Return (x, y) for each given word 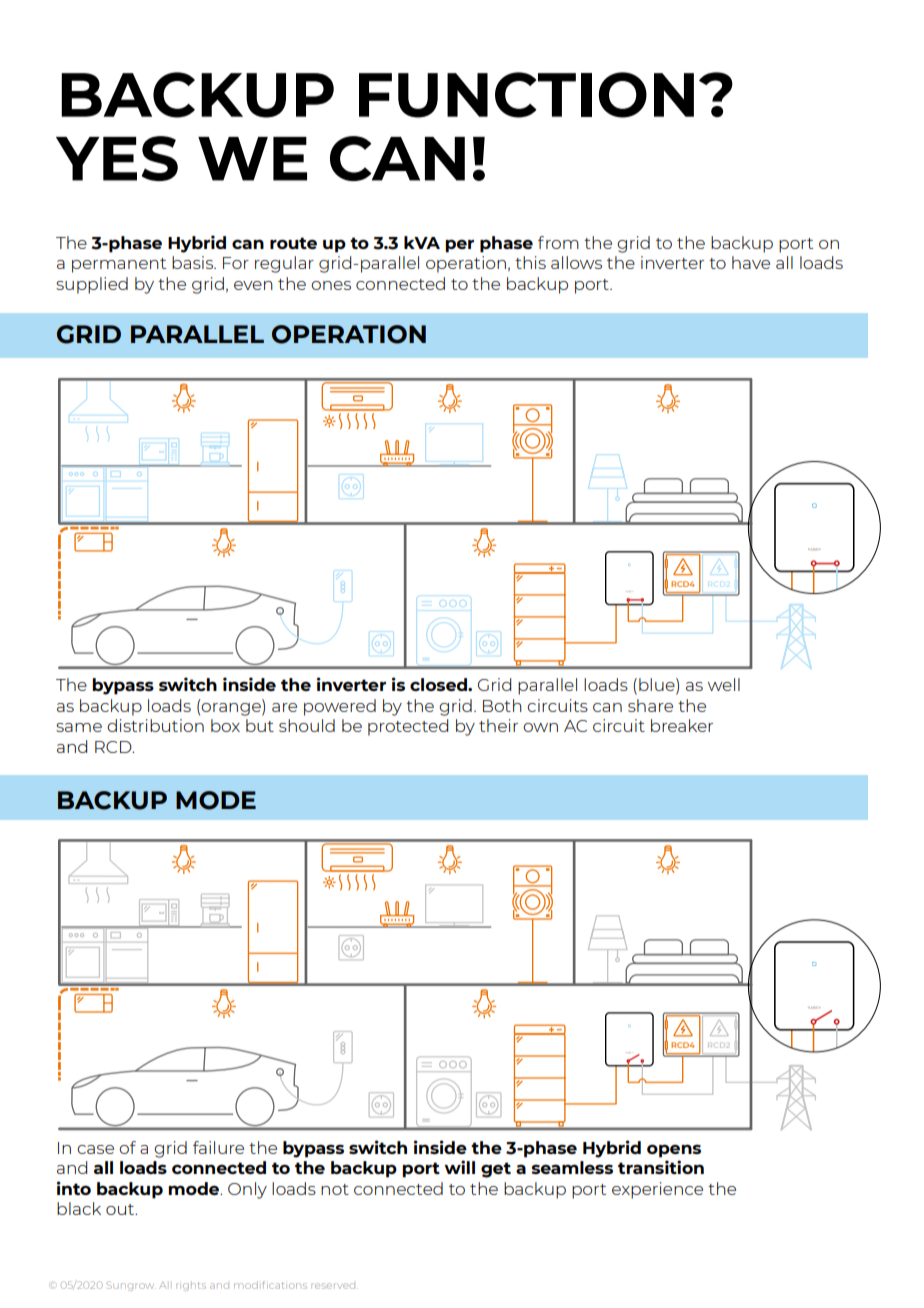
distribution (155, 725)
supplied (92, 285)
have (751, 262)
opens (674, 1151)
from (558, 242)
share (650, 705)
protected (408, 727)
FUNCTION (526, 95)
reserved (334, 1286)
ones (331, 285)
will (459, 1167)
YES (117, 158)
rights (191, 1286)
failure (218, 1147)
